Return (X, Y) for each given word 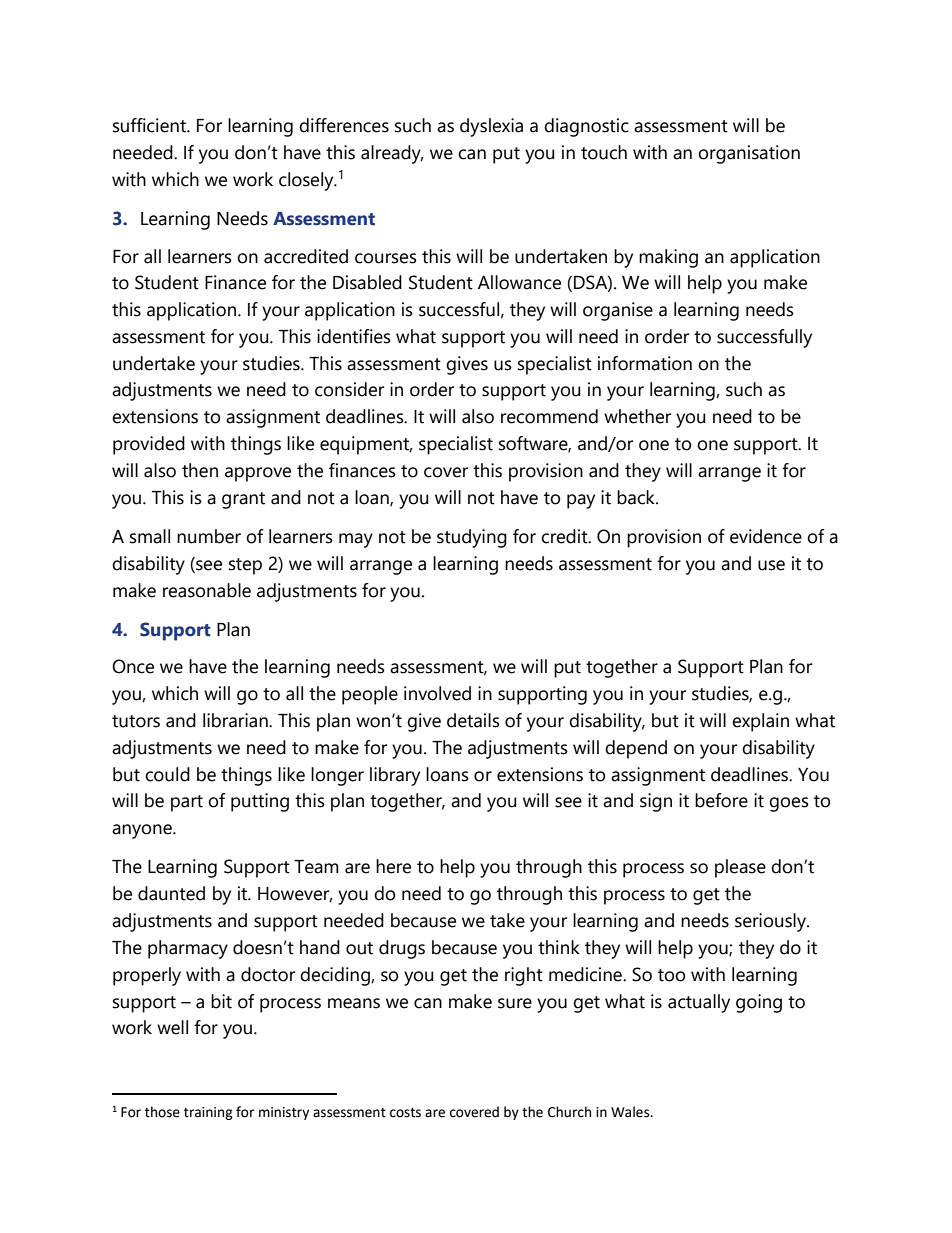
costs (405, 1113)
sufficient (150, 125)
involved (437, 693)
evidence (766, 536)
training (208, 1113)
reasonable (207, 590)
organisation (749, 154)
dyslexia (491, 127)
